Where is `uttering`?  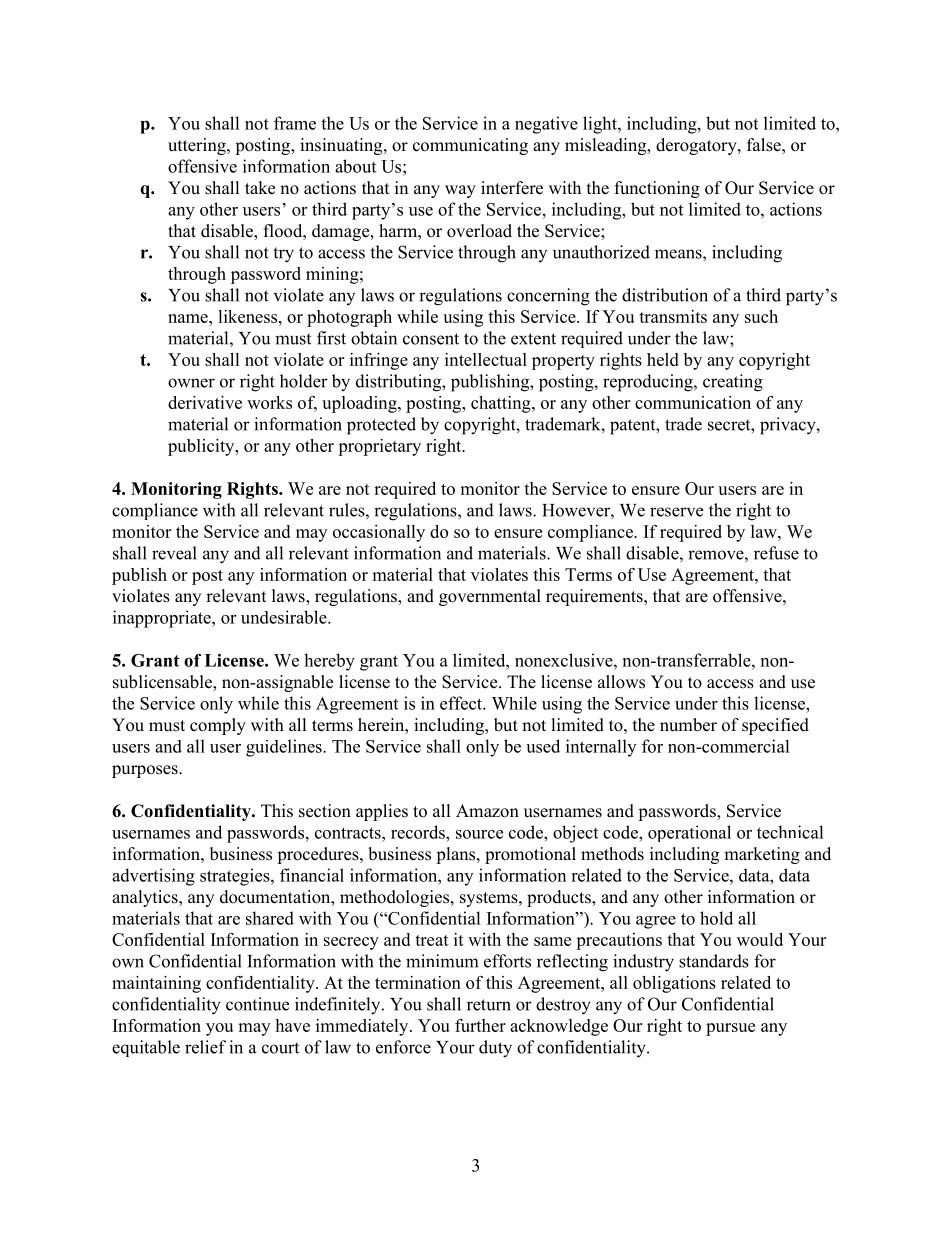
uttering is located at coordinates (198, 146).
